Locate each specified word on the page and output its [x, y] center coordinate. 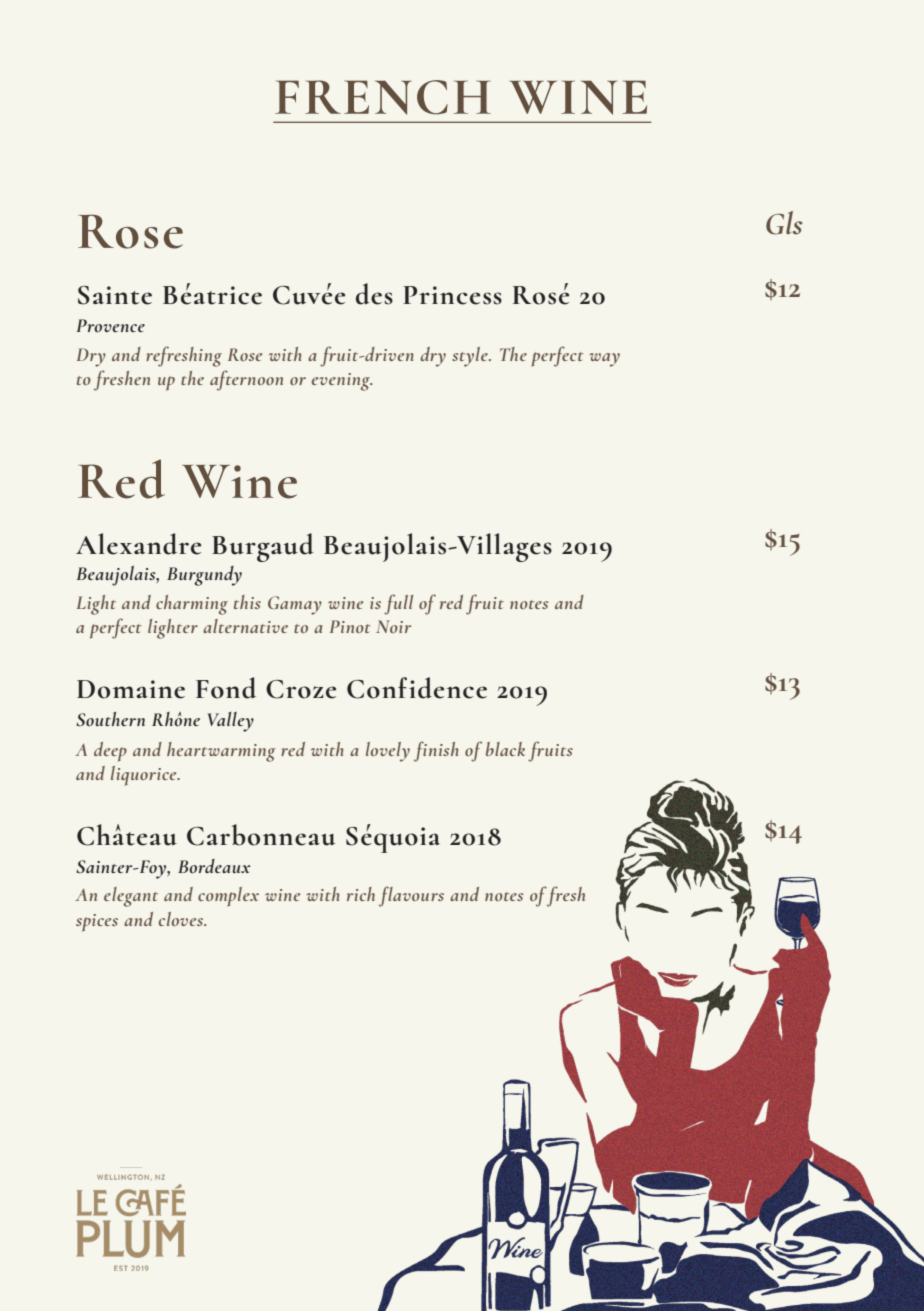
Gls [784, 223]
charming [192, 605]
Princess [452, 295]
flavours [411, 896]
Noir [393, 626]
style [471, 357]
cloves [182, 919]
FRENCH [383, 97]
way [605, 360]
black [505, 749]
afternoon [246, 380]
